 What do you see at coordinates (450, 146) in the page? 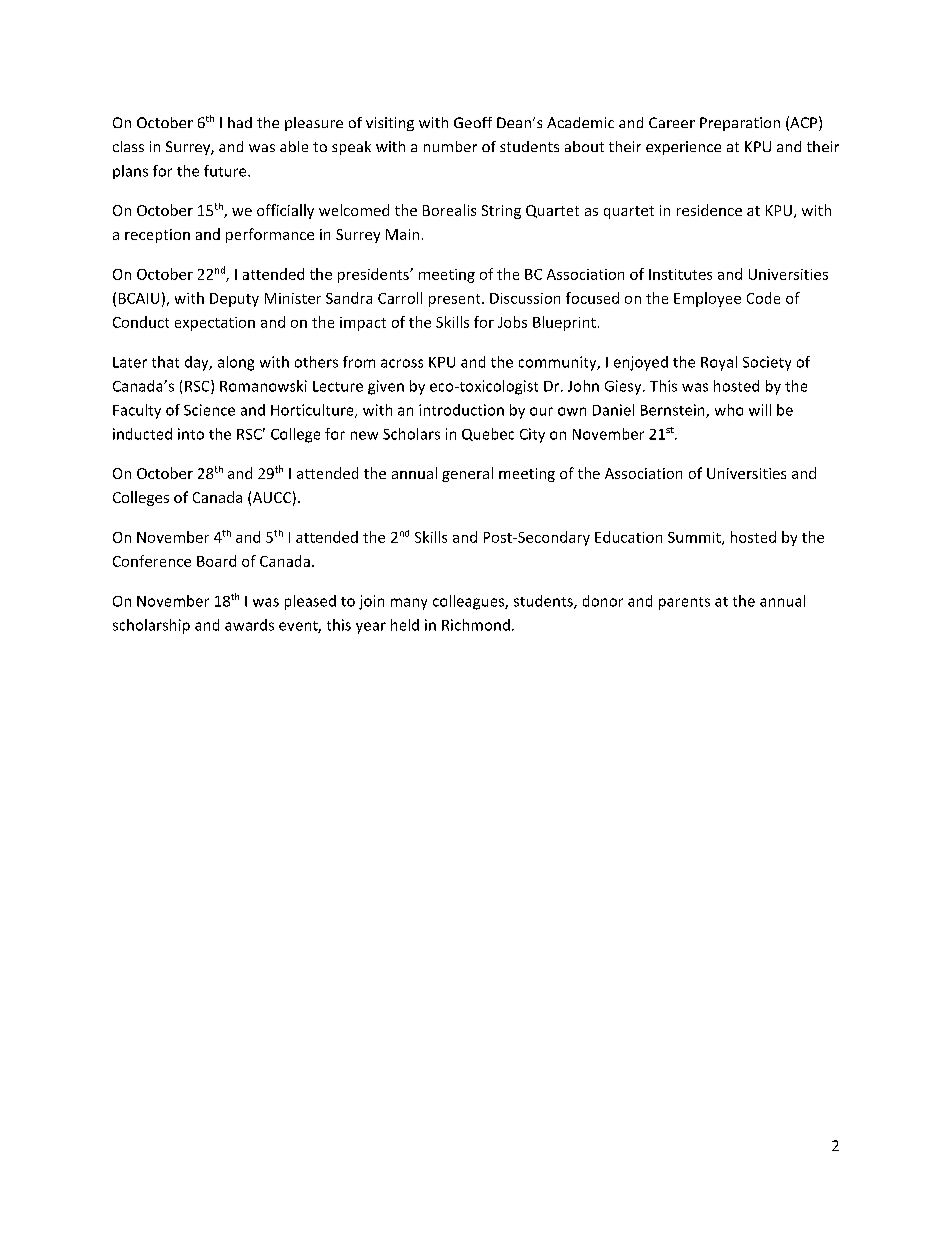
I see `number` at bounding box center [450, 146].
